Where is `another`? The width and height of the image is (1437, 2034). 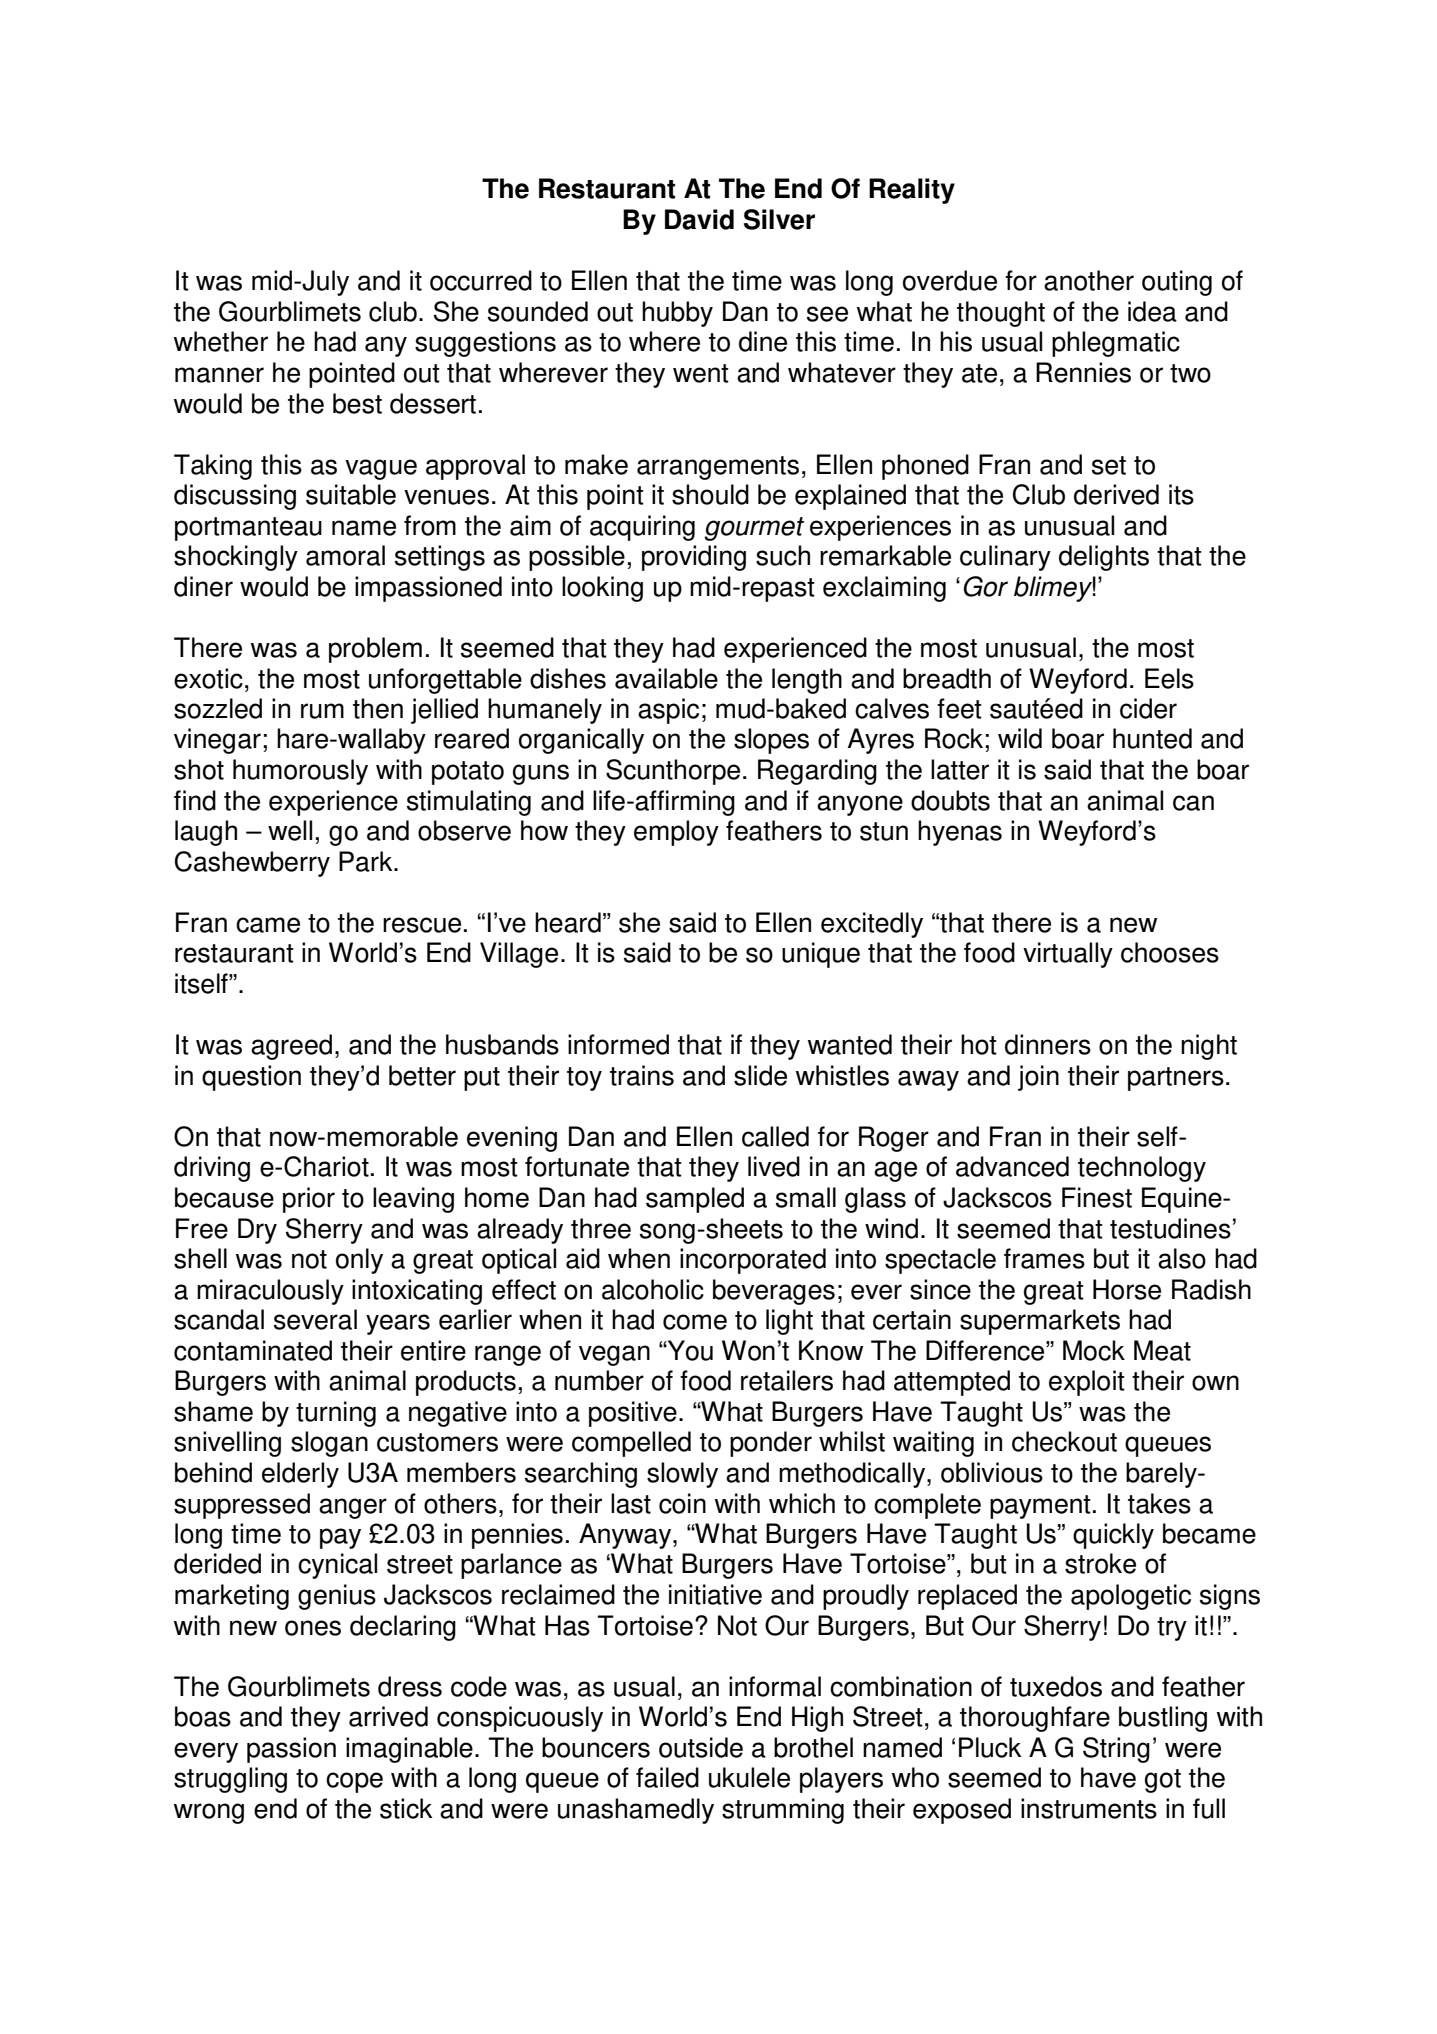
another is located at coordinates (1089, 280).
